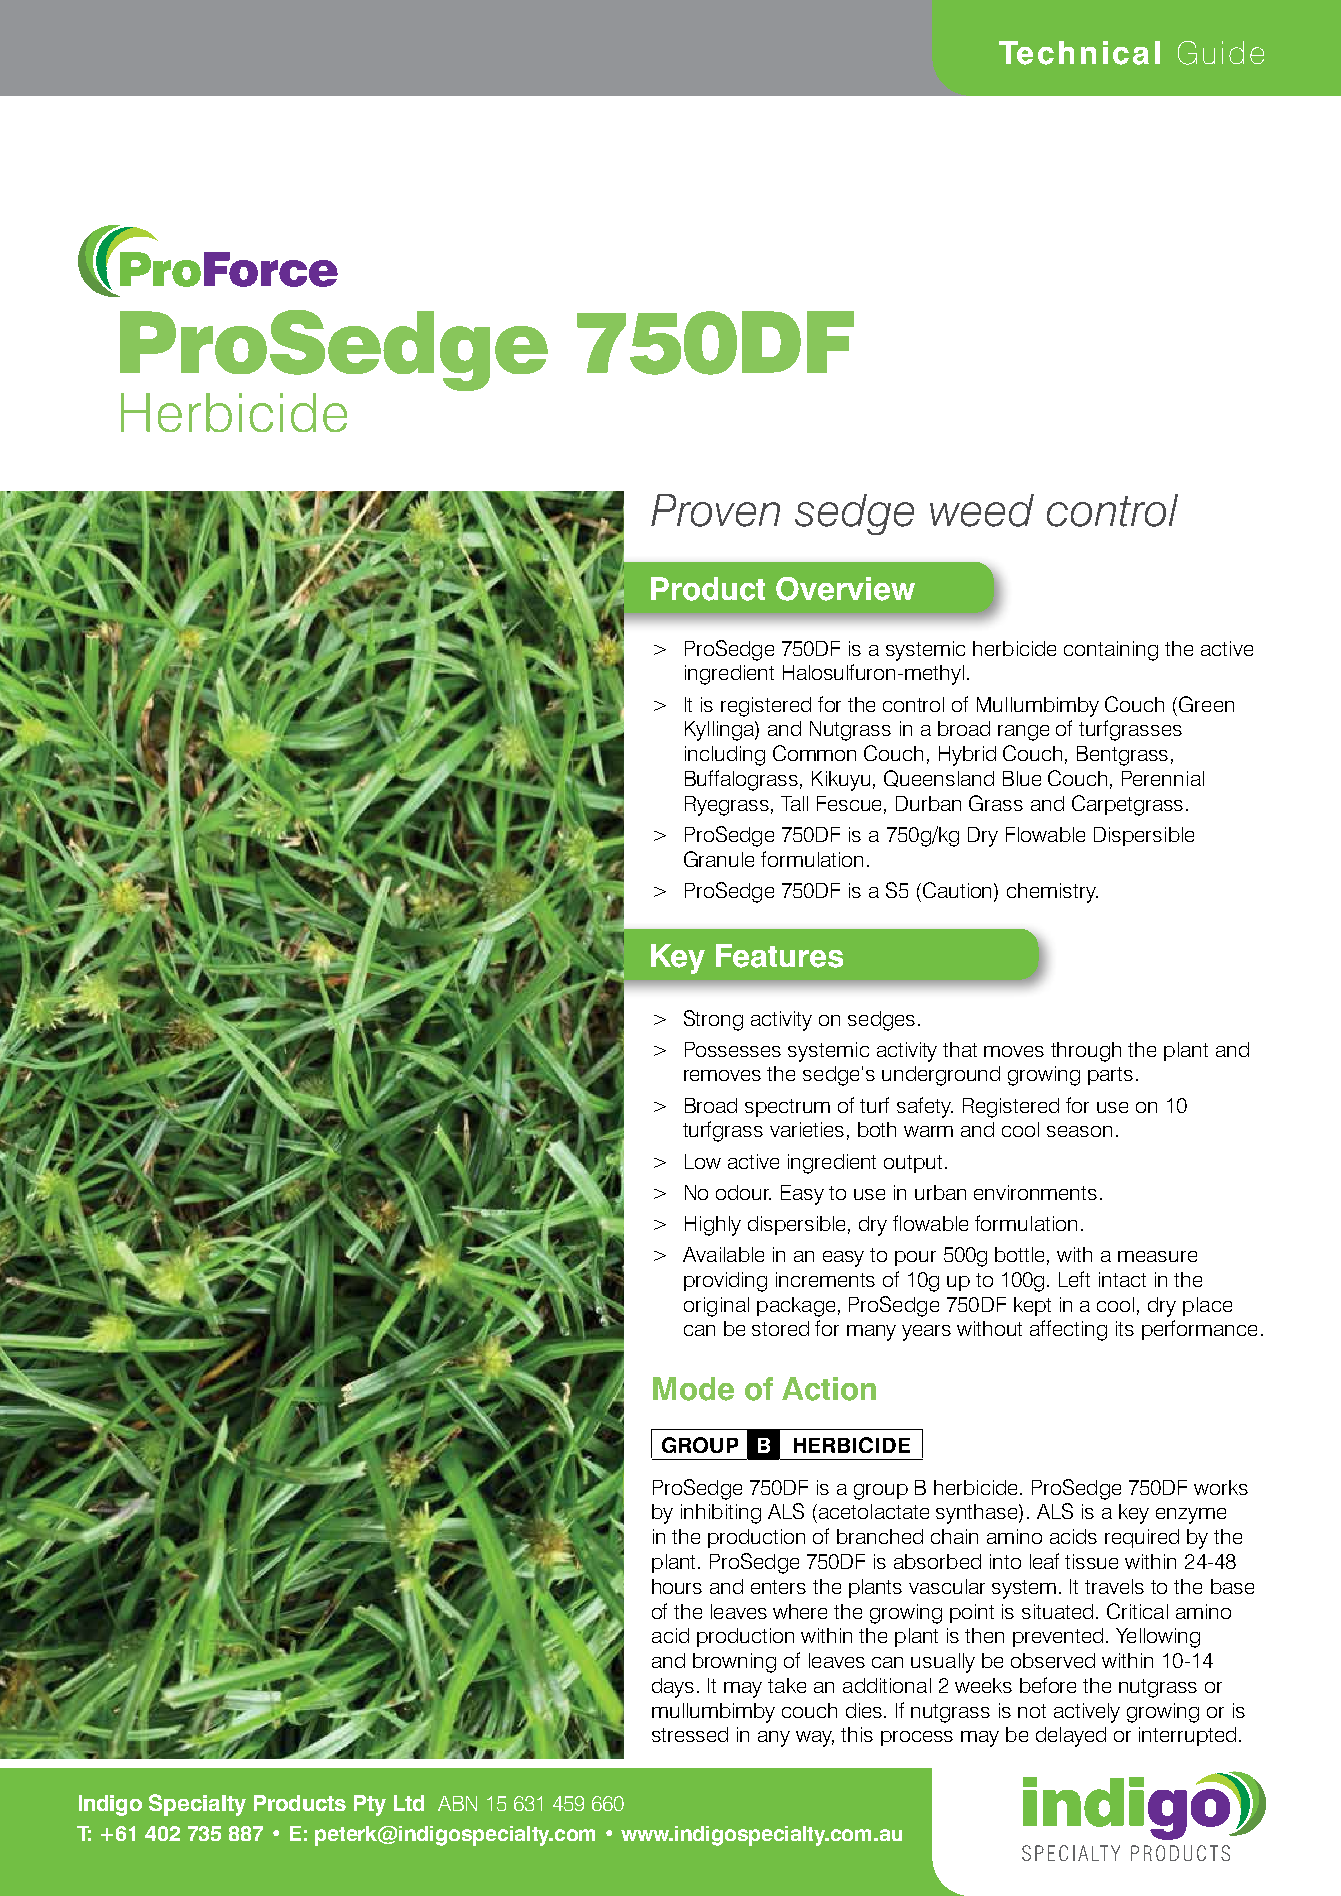 This screenshot has width=1341, height=1896. What do you see at coordinates (815, 1739) in the screenshot?
I see `way` at bounding box center [815, 1739].
